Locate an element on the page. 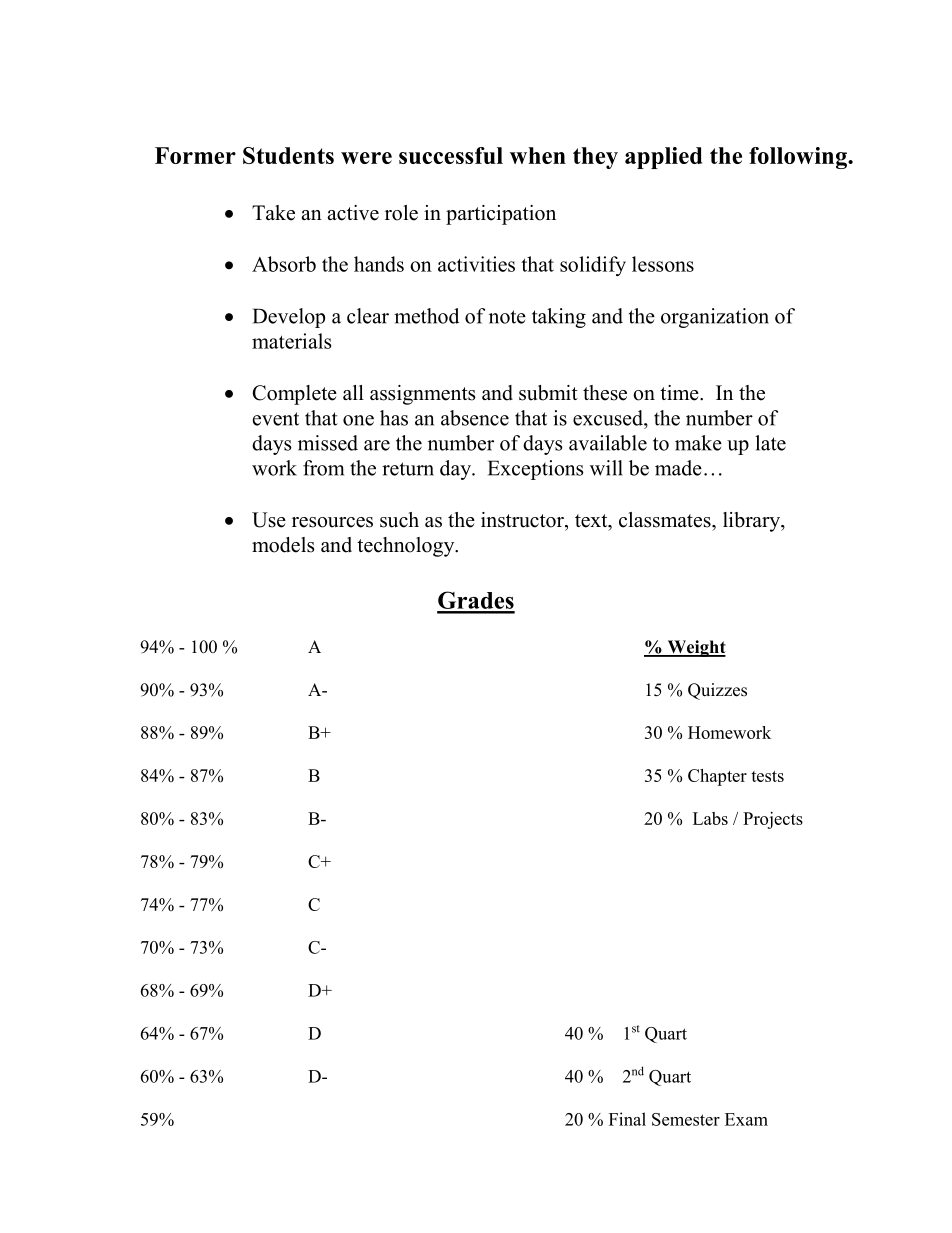 This document has height=1233, width=952. Take is located at coordinates (273, 213).
